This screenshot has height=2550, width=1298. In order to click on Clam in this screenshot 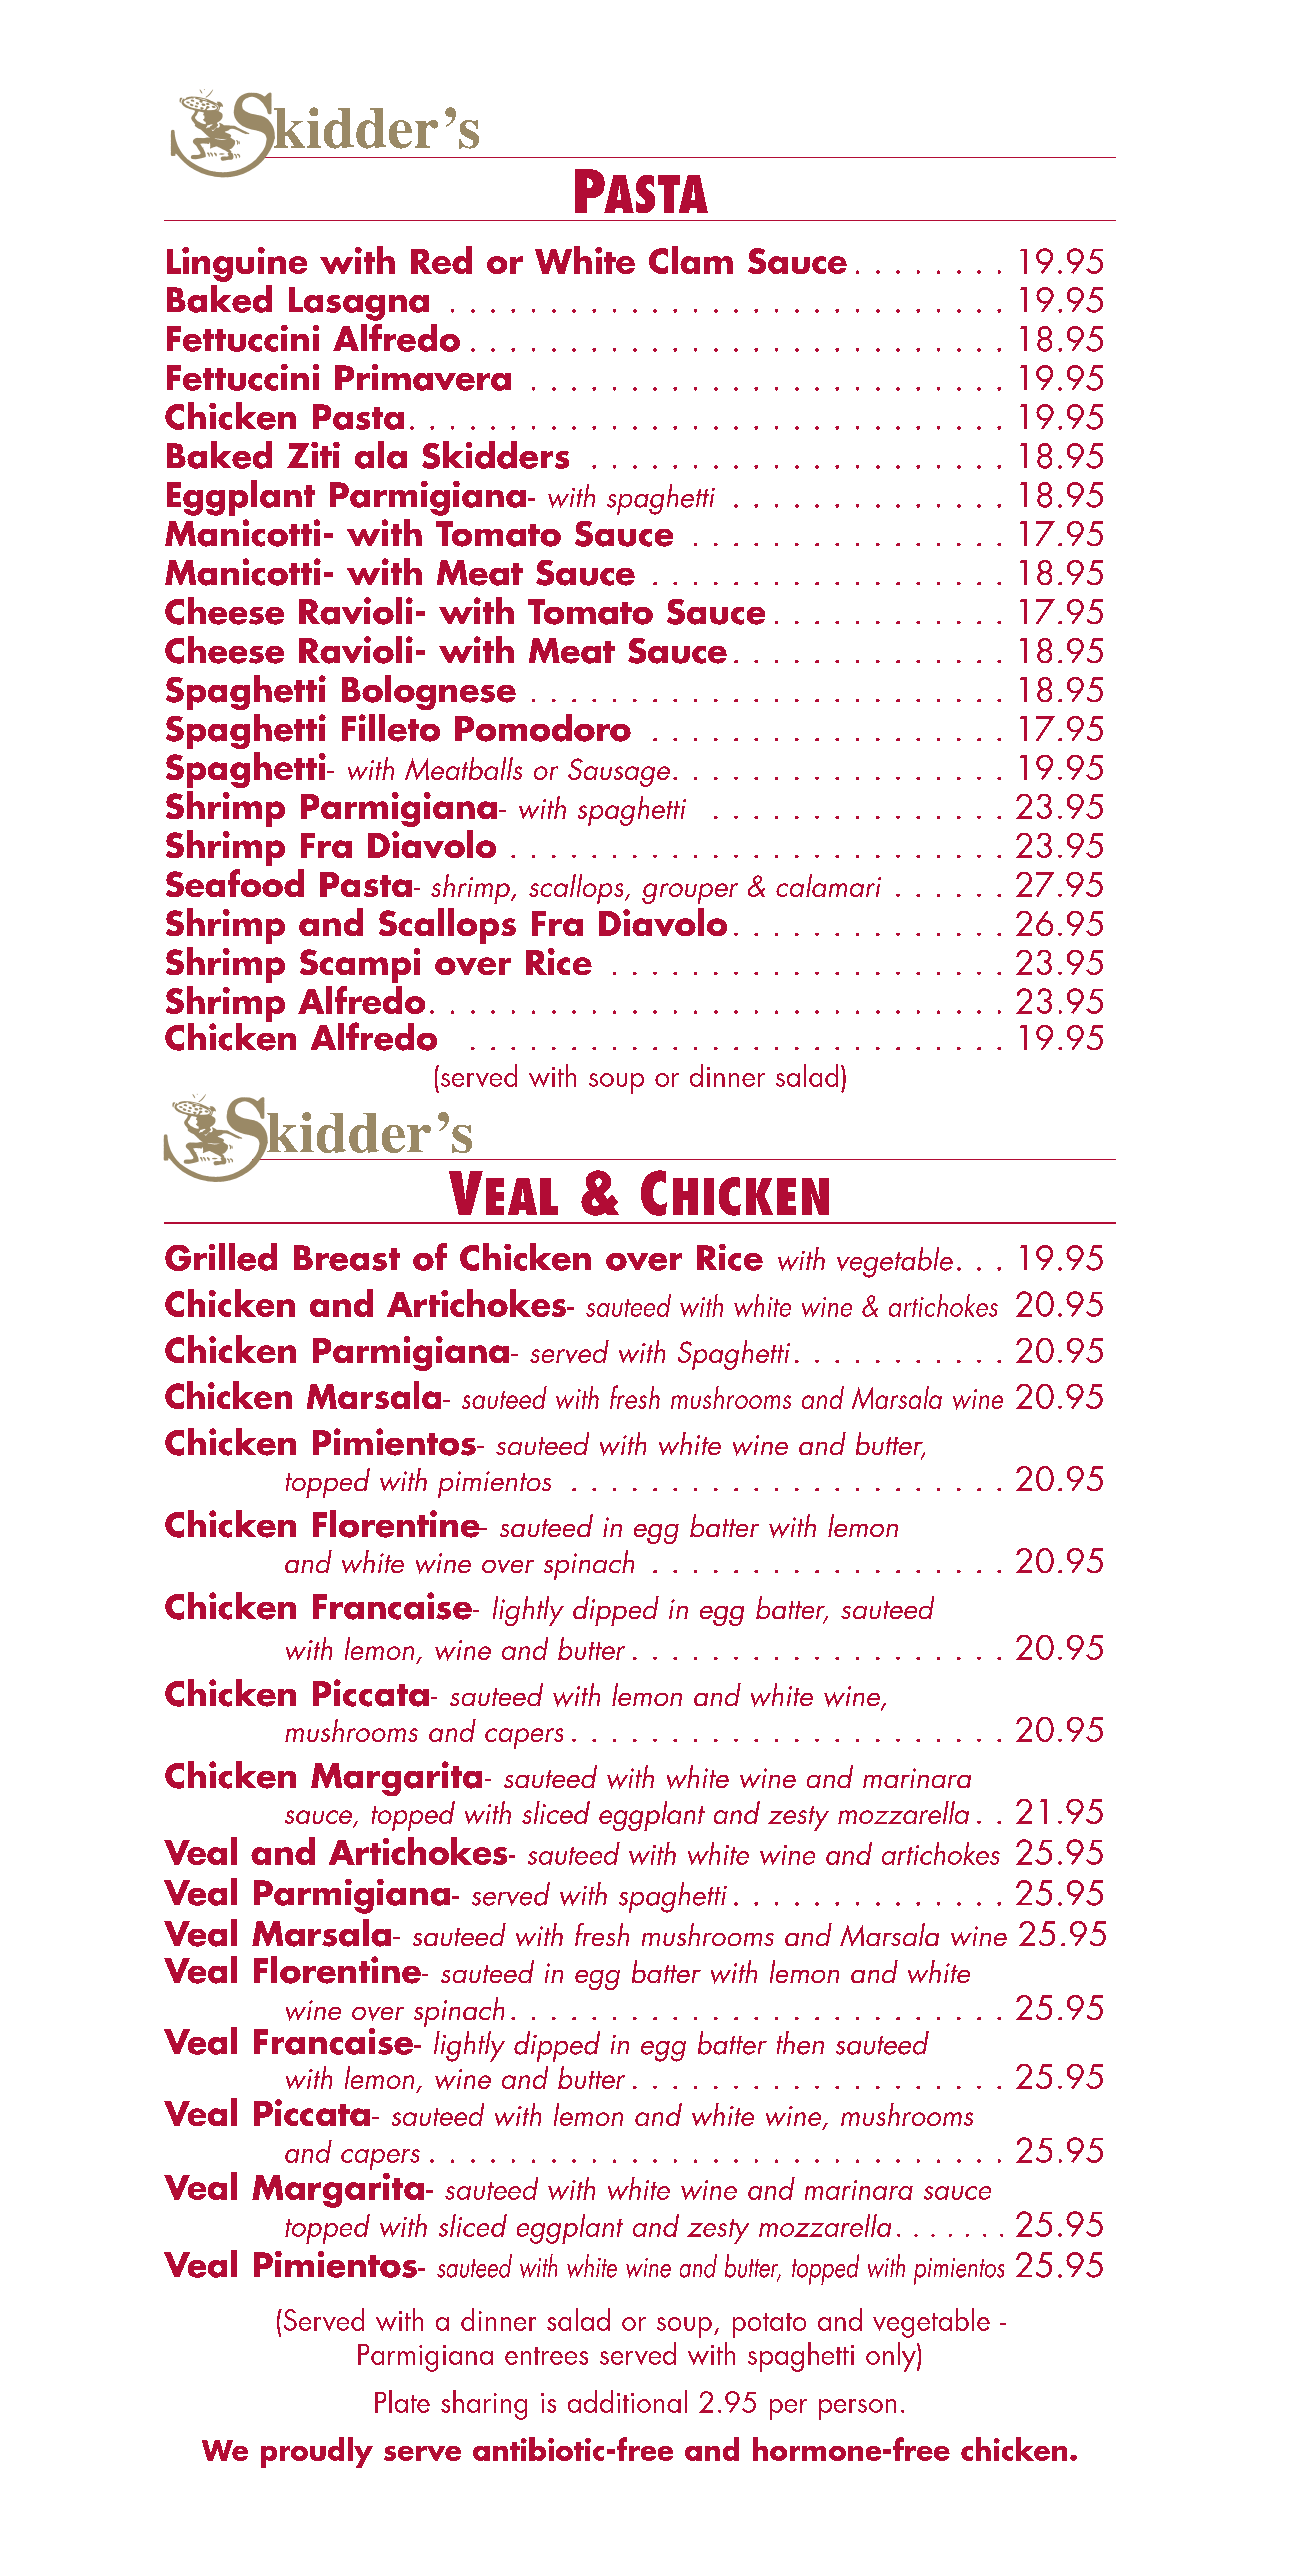, I will do `click(691, 260)`.
